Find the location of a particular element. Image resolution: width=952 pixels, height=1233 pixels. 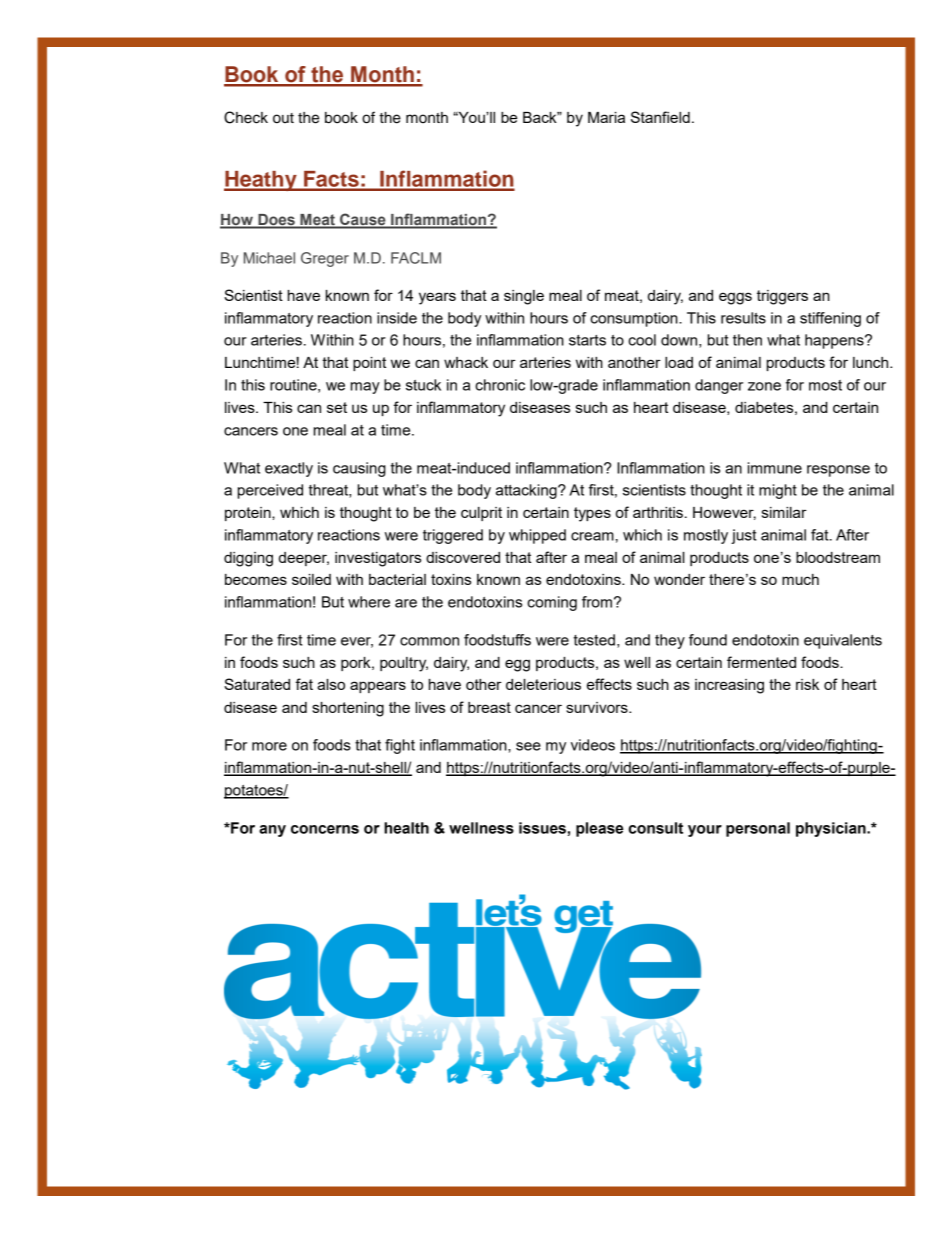

fermented is located at coordinates (761, 662).
